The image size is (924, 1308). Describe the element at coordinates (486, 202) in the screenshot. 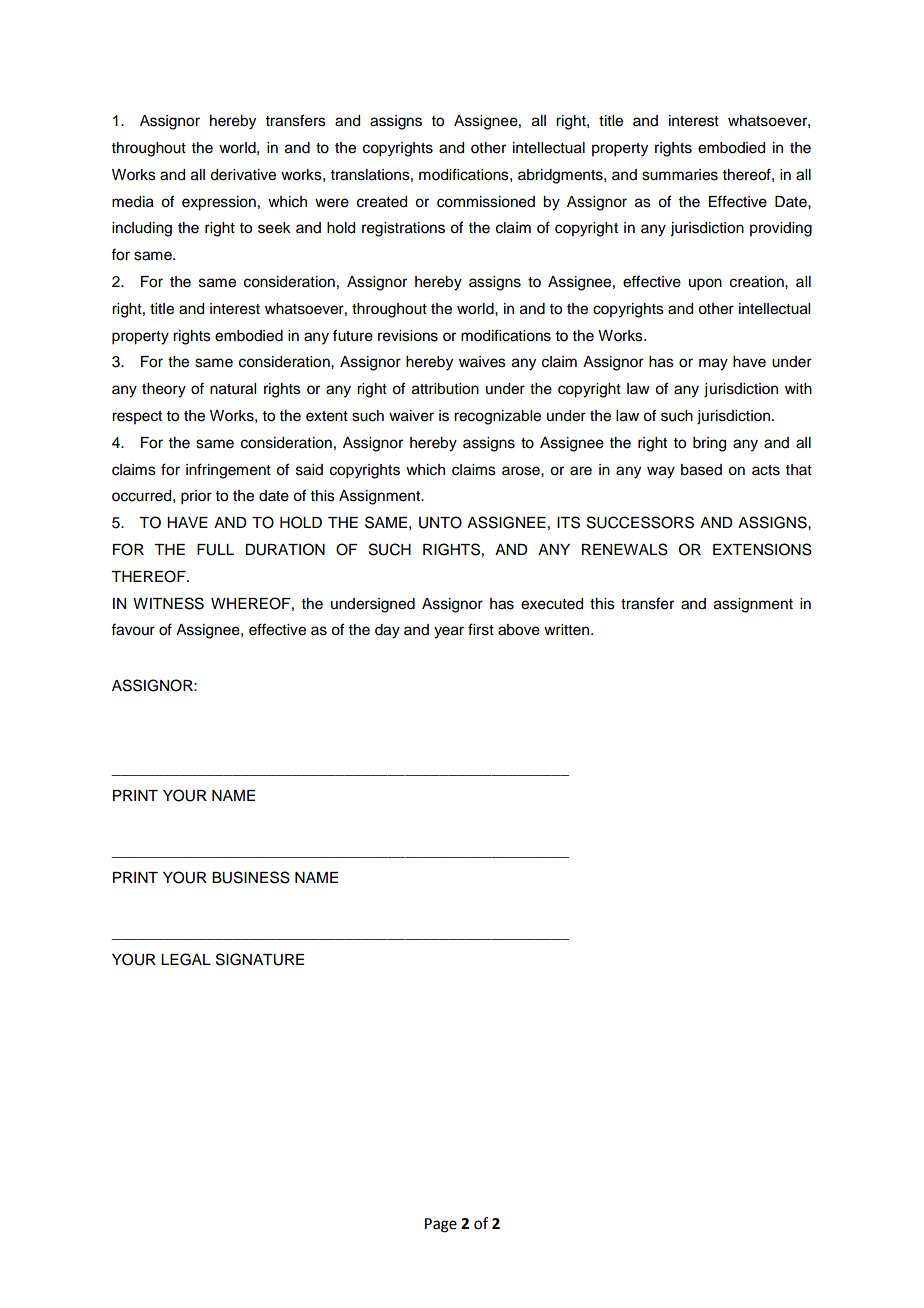

I see `commissioned` at that location.
